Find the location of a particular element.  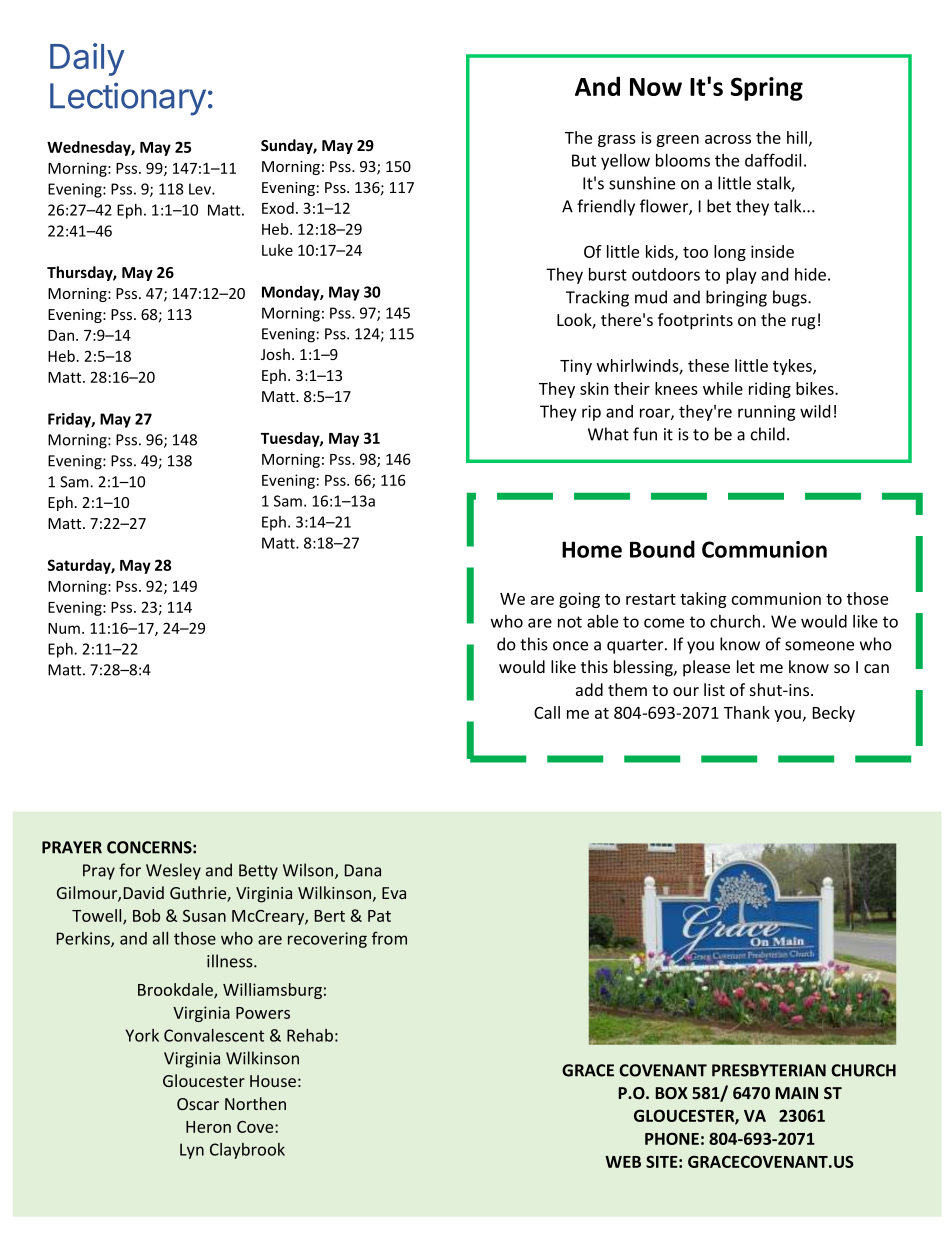

Lyn is located at coordinates (192, 1151).
